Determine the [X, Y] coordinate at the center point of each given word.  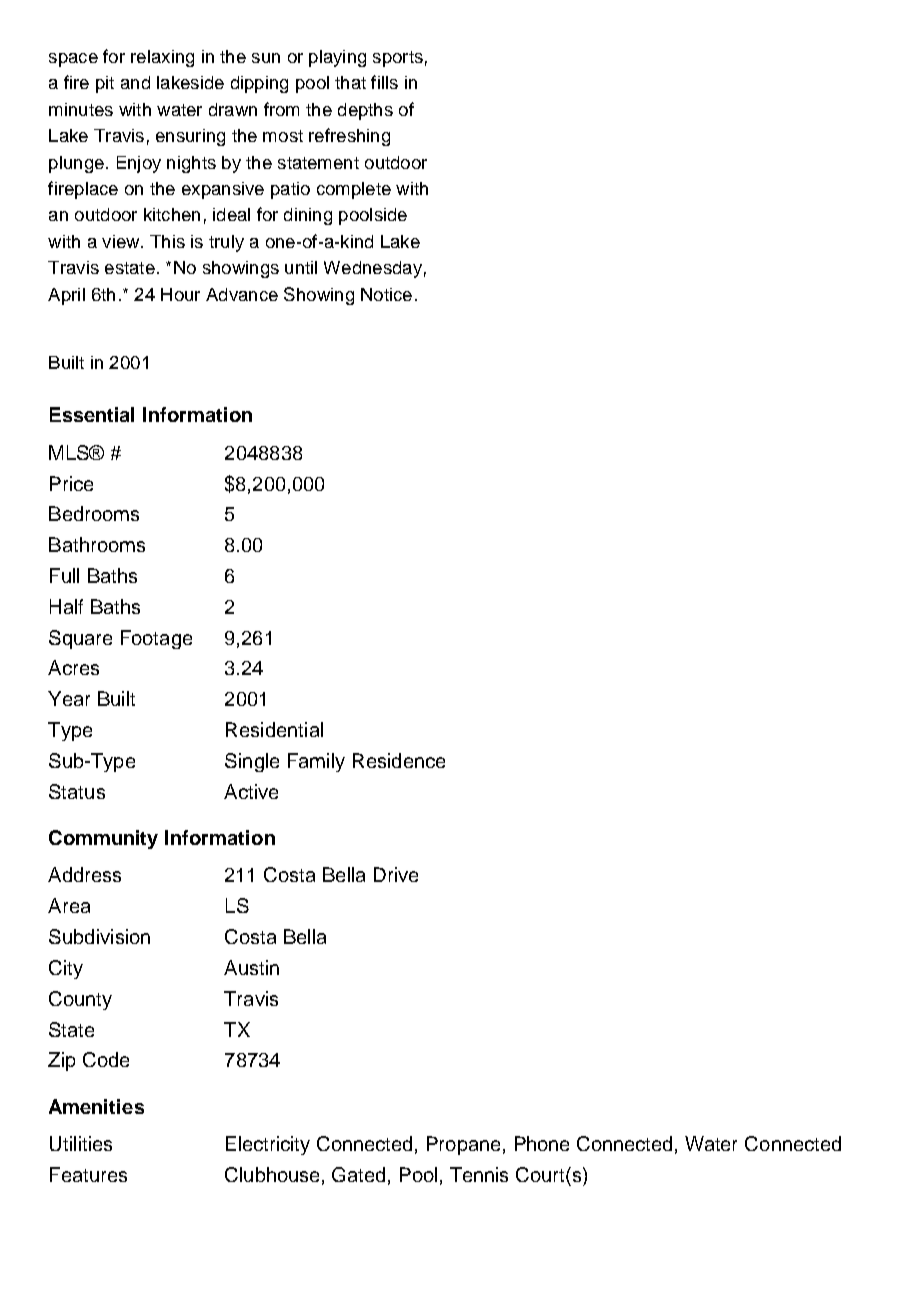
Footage [156, 639]
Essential [92, 414]
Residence [399, 760]
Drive [396, 874]
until [301, 267]
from [281, 109]
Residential [274, 729]
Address [84, 874]
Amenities [96, 1106]
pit [105, 84]
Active [251, 791]
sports [398, 59]
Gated [358, 1174]
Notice [386, 294]
